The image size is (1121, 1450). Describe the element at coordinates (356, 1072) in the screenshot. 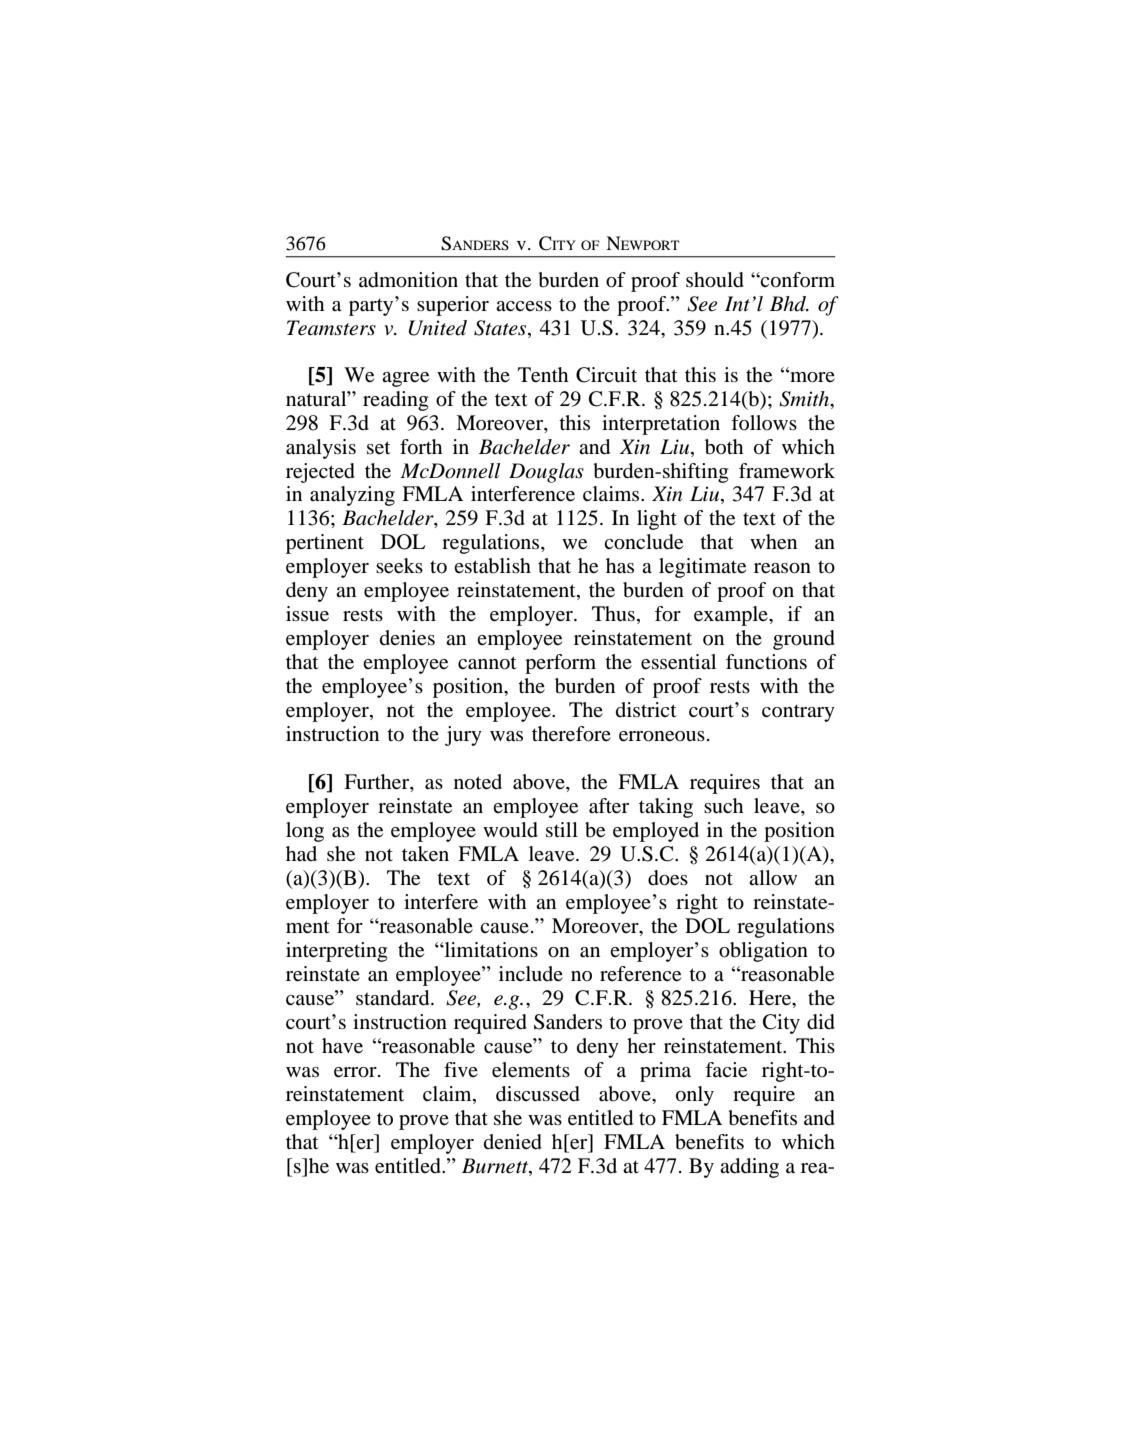

I see `error` at that location.
